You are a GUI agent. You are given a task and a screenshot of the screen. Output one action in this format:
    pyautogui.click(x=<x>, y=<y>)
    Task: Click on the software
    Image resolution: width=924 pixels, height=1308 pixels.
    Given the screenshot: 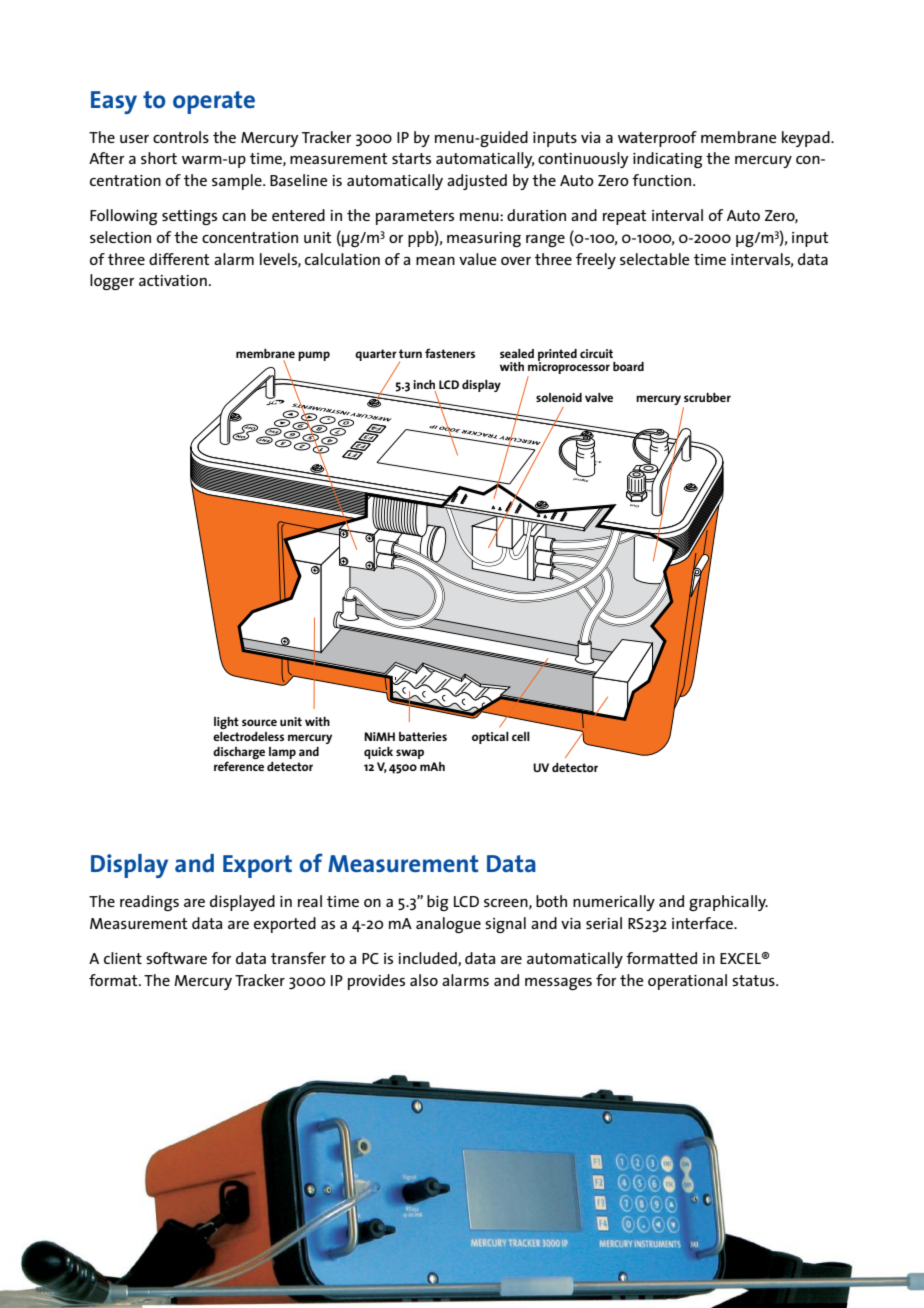 What is the action you would take?
    pyautogui.click(x=176, y=958)
